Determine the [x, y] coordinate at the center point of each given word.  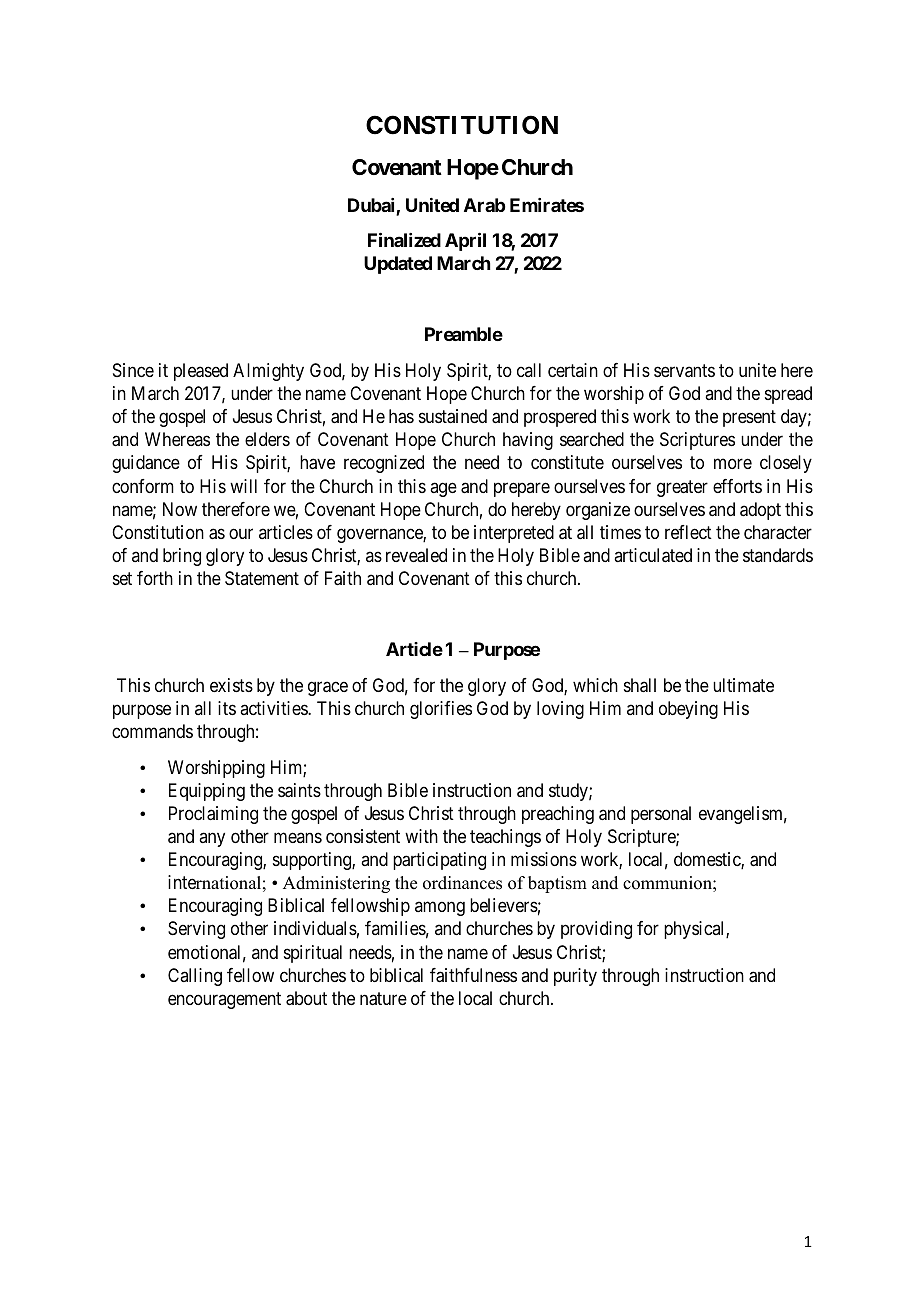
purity [575, 977]
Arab [484, 205]
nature [383, 999]
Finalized [404, 239]
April [465, 241]
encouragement [224, 1000]
